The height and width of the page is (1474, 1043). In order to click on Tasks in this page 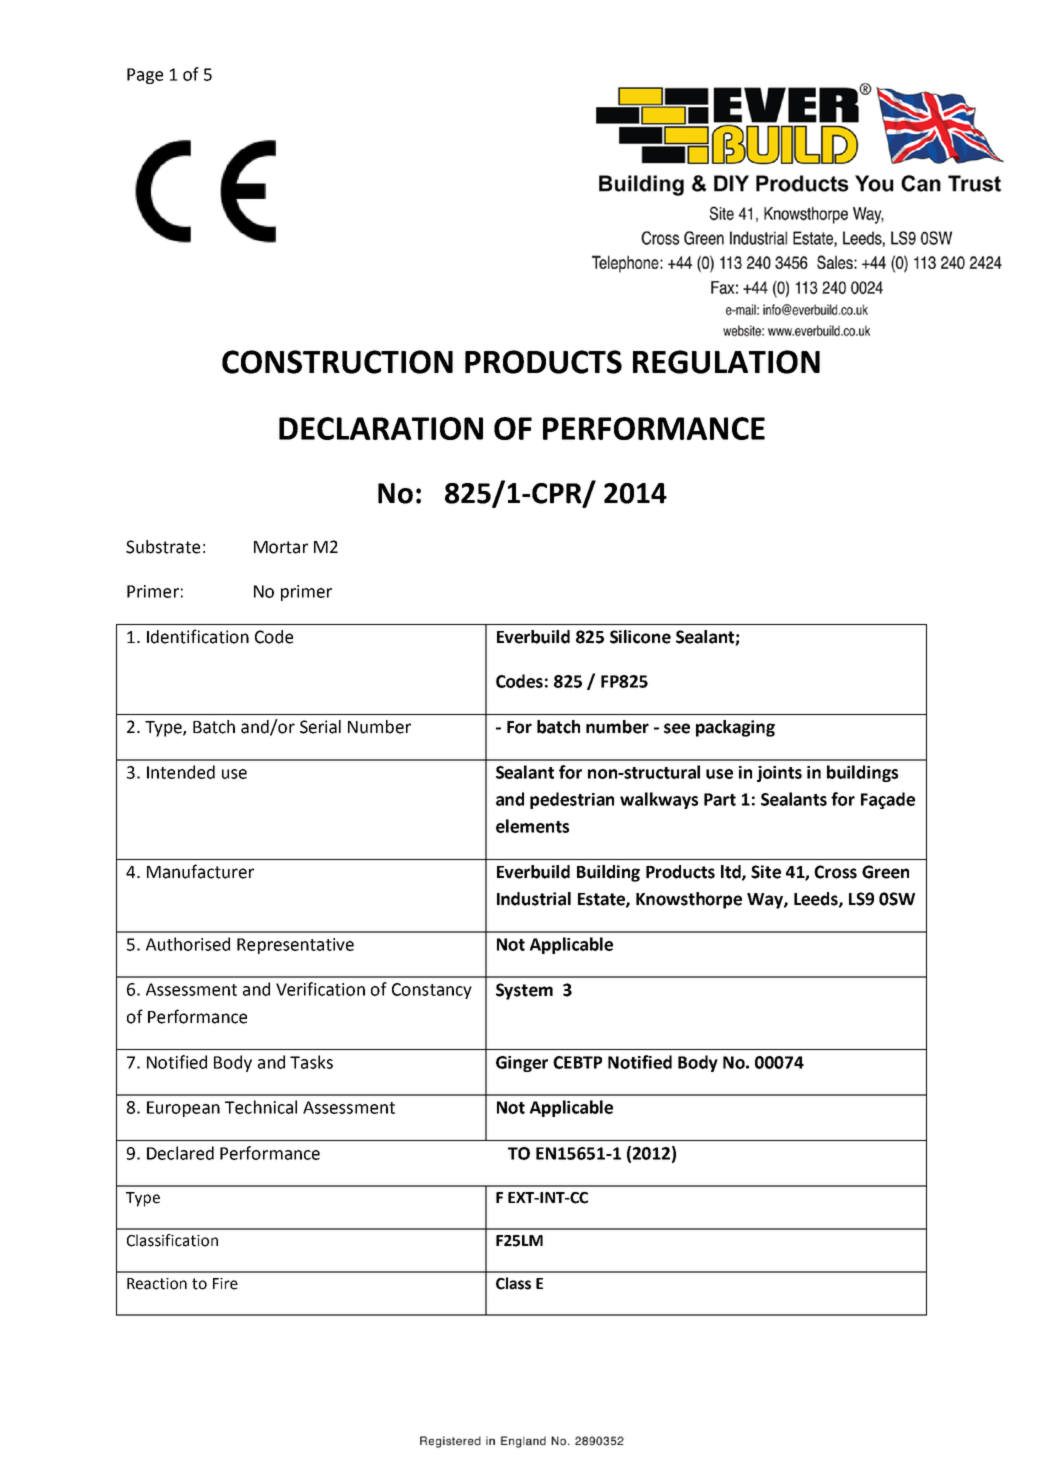, I will do `click(311, 1062)`.
